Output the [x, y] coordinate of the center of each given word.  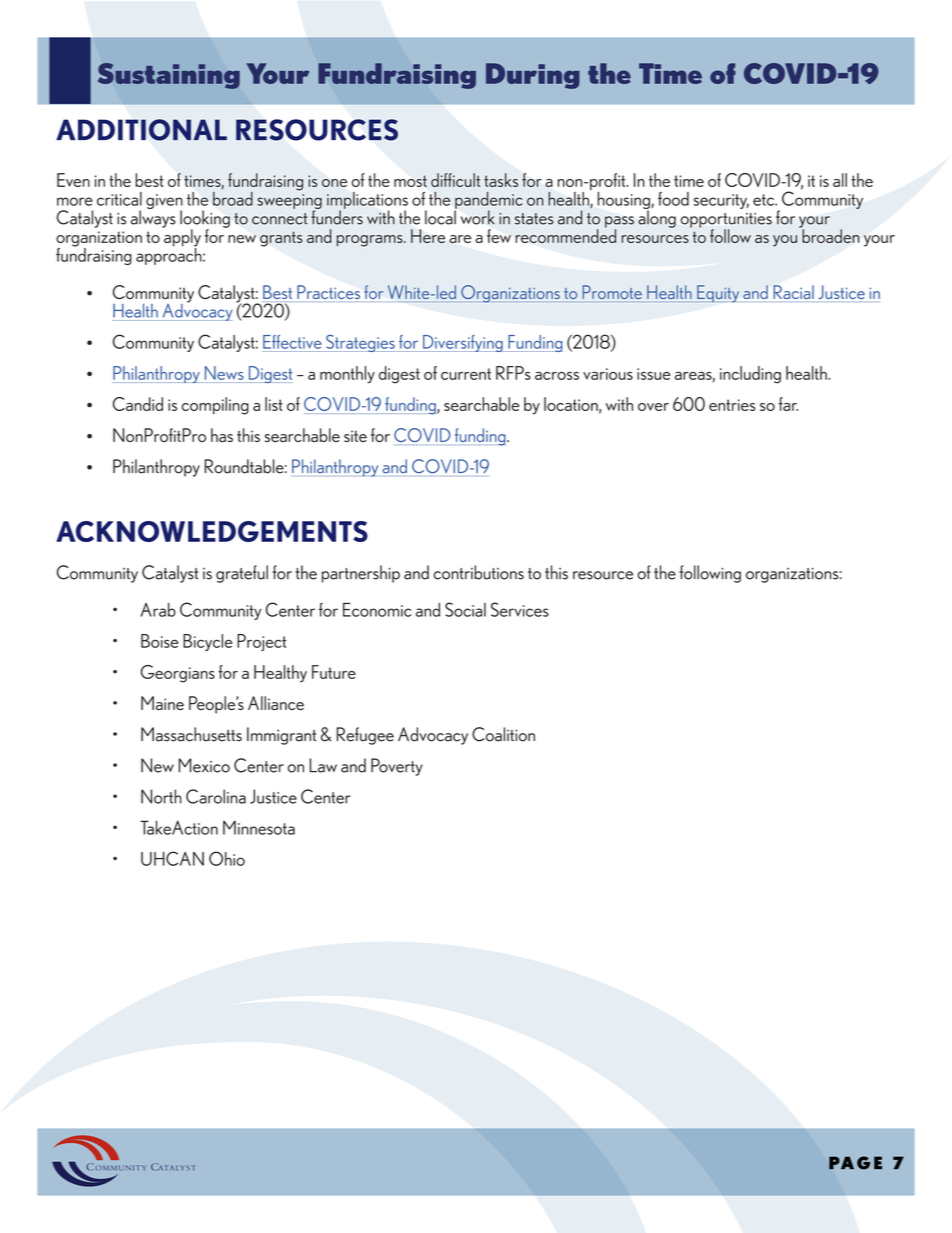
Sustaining [169, 76]
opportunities [726, 221]
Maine [162, 703]
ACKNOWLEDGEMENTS [212, 531]
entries [732, 405]
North [161, 796]
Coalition [503, 734]
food [673, 199]
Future [334, 672]
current [466, 374]
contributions [479, 572]
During [533, 76]
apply [181, 238]
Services [520, 609]
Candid [138, 404]
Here [428, 236]
